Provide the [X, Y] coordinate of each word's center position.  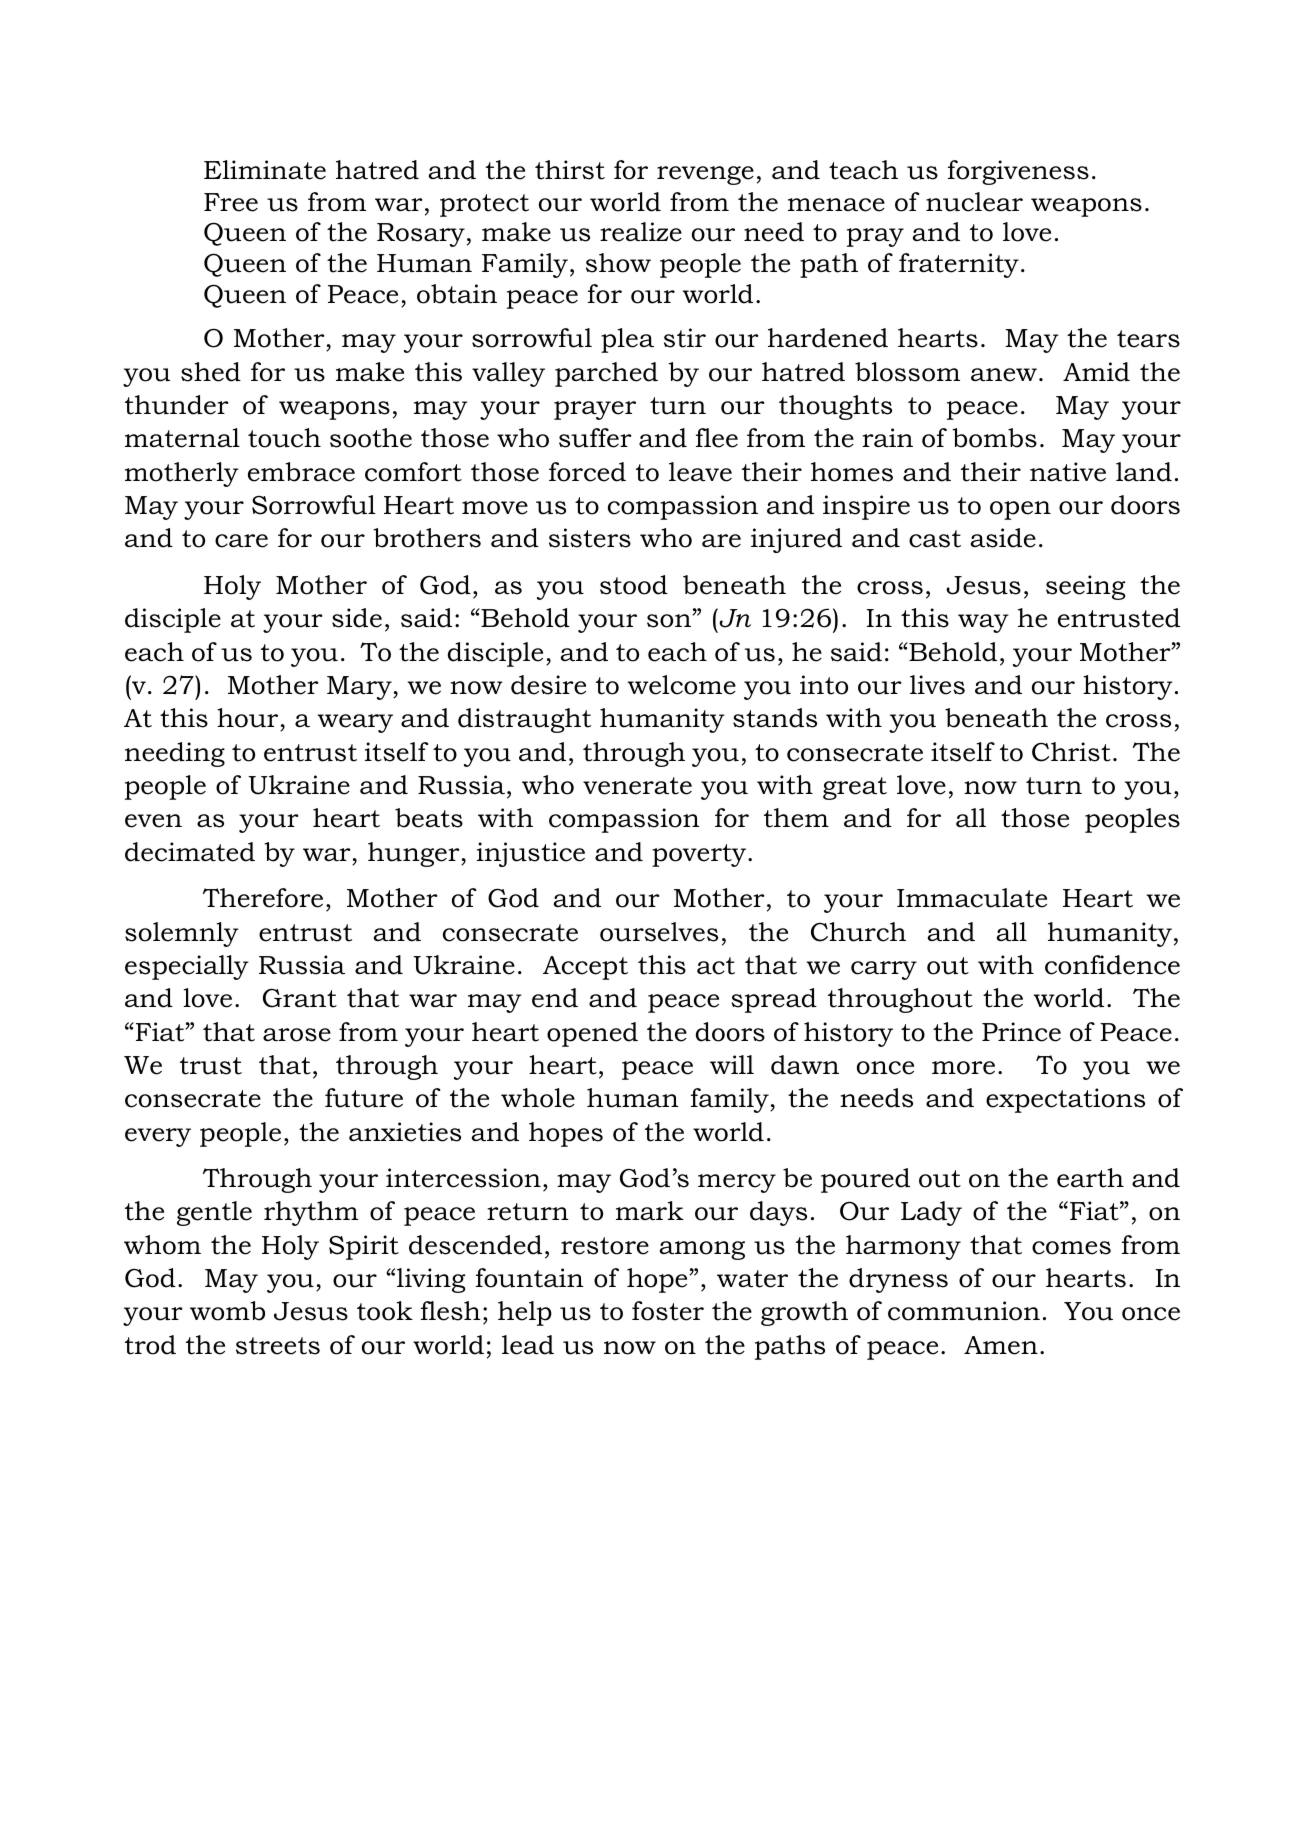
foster [668, 1311]
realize [641, 232]
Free [231, 202]
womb [227, 1311]
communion [964, 1311]
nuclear [974, 202]
